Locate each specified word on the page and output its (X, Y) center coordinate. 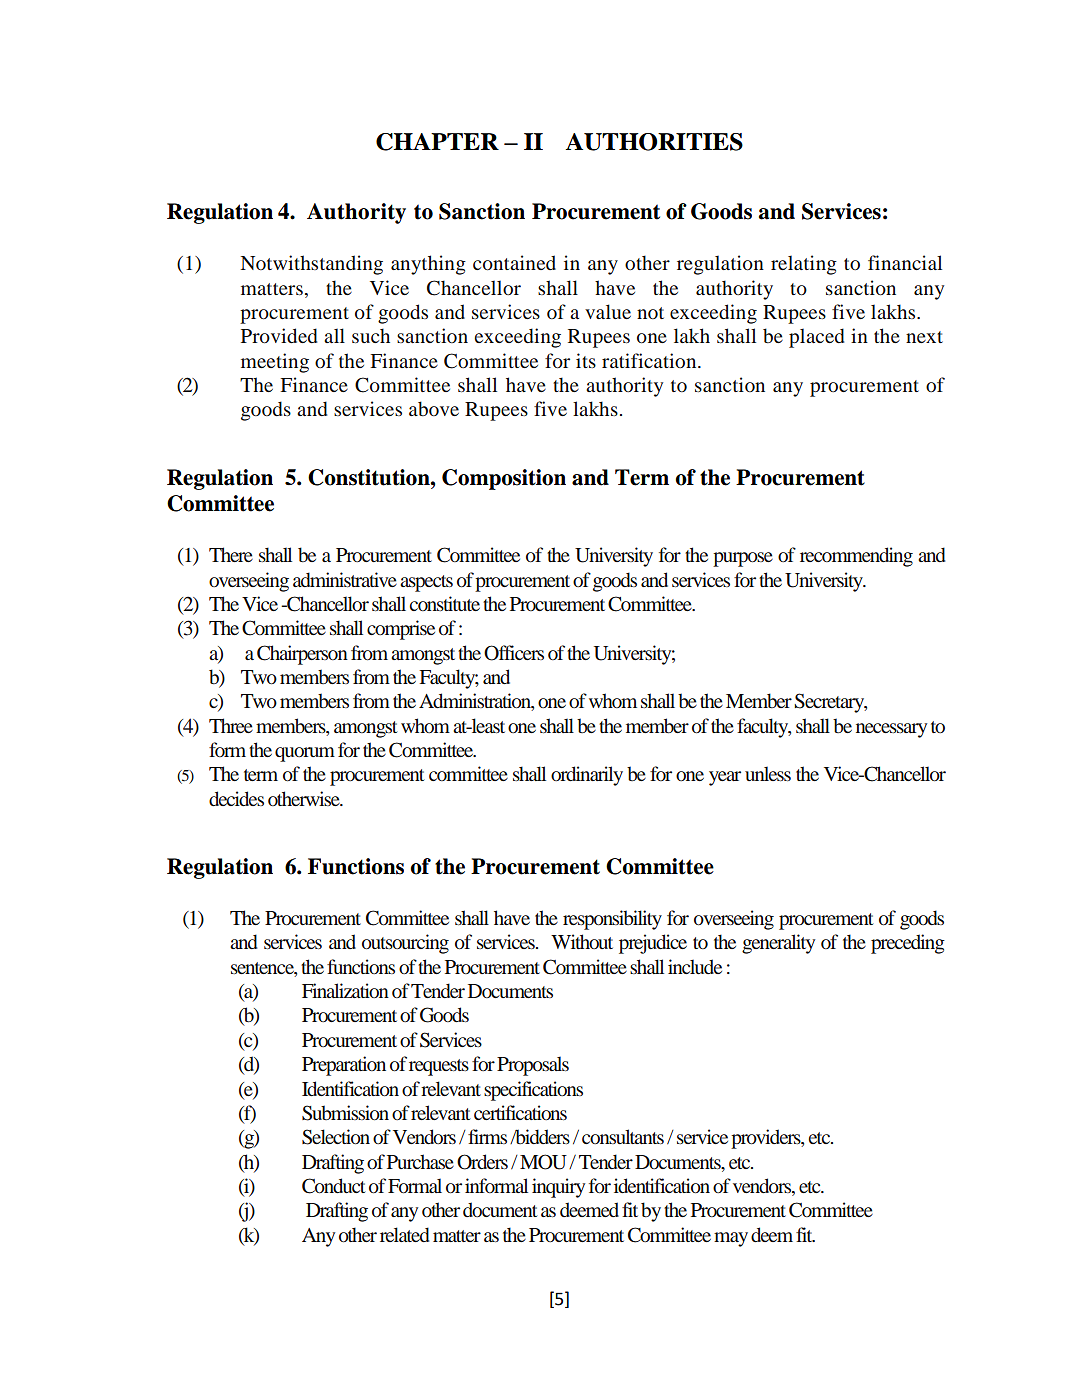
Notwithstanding (312, 265)
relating (804, 265)
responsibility (612, 920)
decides (236, 798)
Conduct (334, 1186)
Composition (504, 479)
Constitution (370, 477)
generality (778, 944)
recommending (856, 557)
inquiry (558, 1188)
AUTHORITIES (654, 142)
